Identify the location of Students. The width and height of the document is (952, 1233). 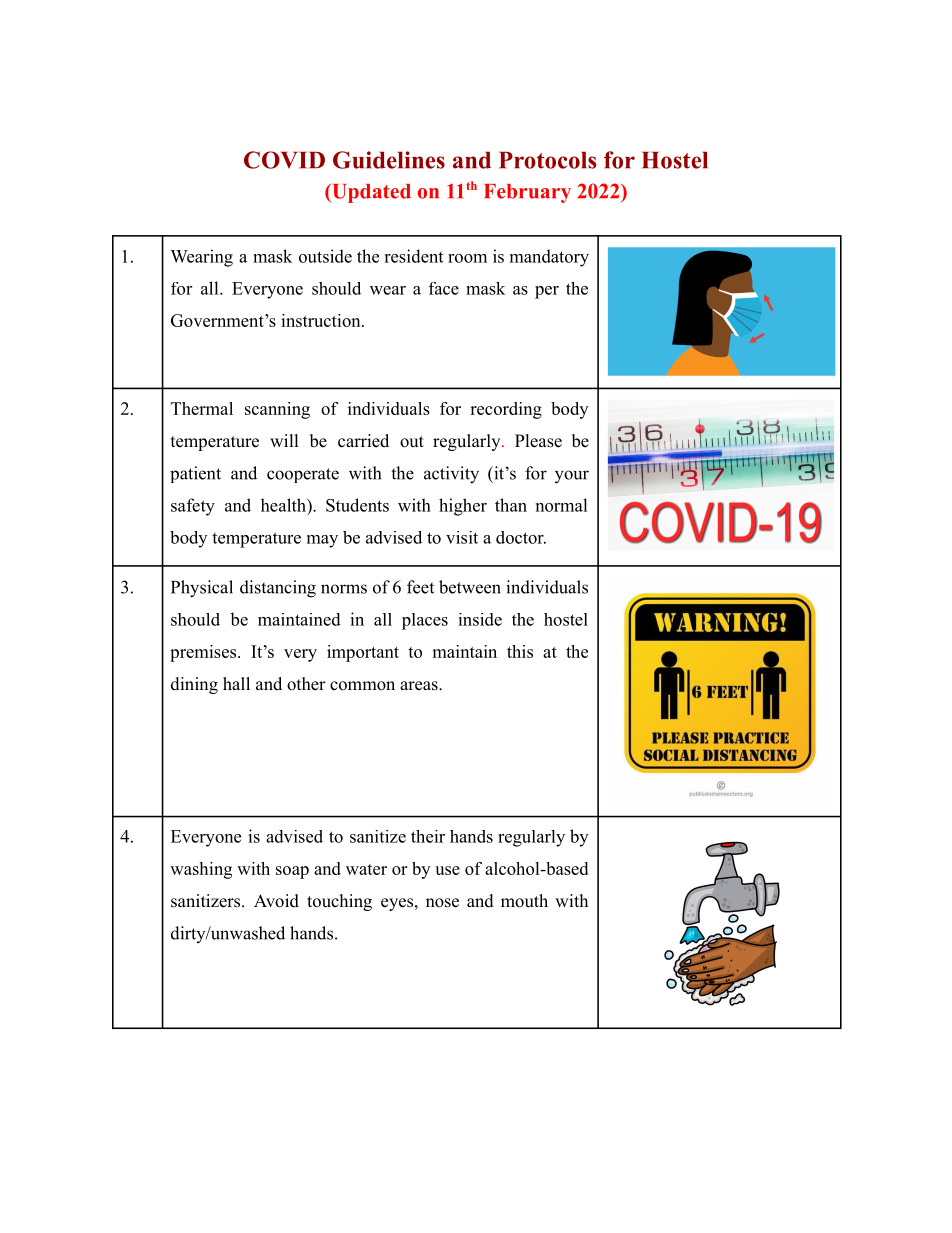
(357, 505).
